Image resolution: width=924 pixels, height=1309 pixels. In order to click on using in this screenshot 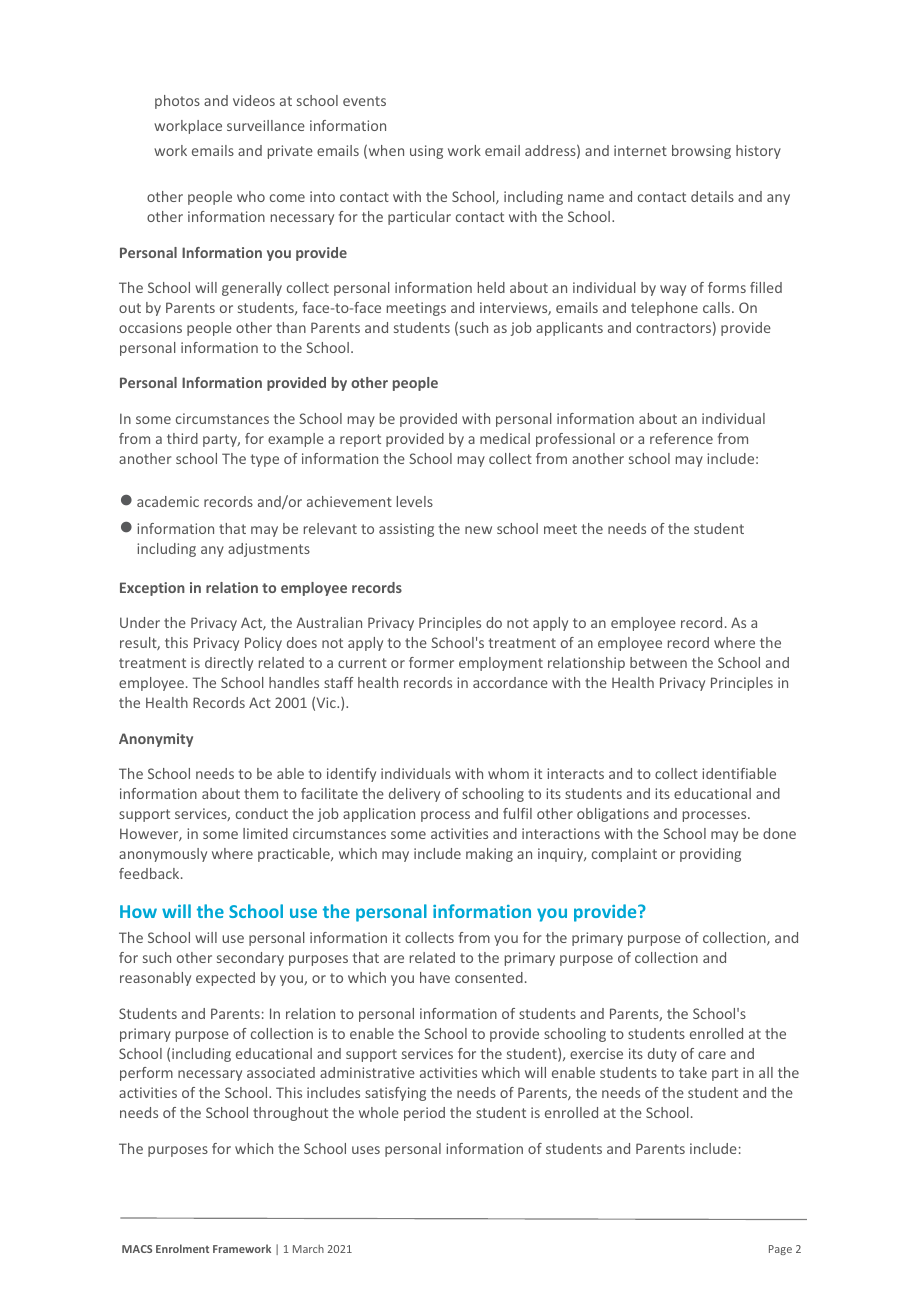, I will do `click(426, 152)`.
